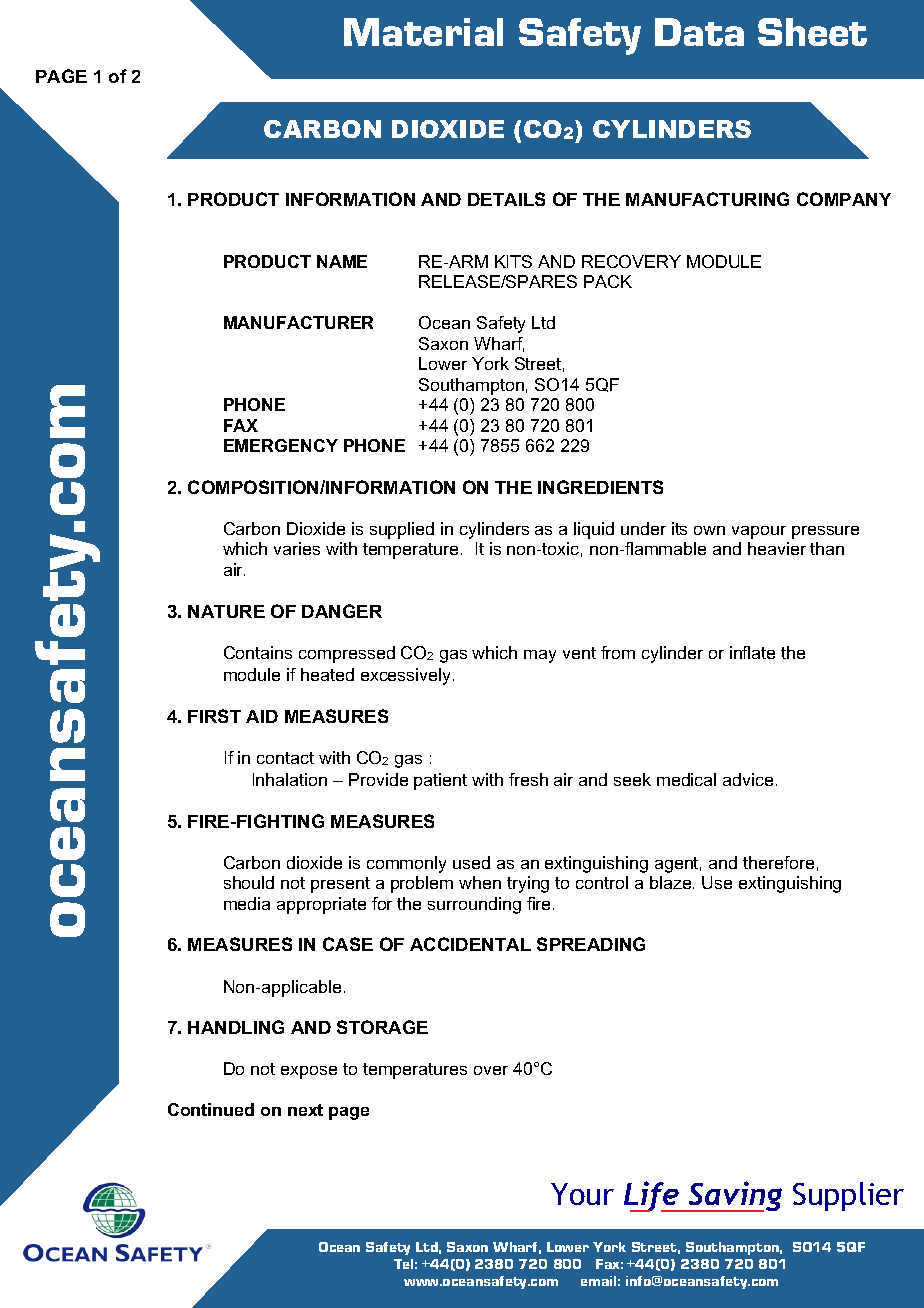 The image size is (924, 1308). Describe the element at coordinates (258, 652) in the document. I see `Contains` at that location.
